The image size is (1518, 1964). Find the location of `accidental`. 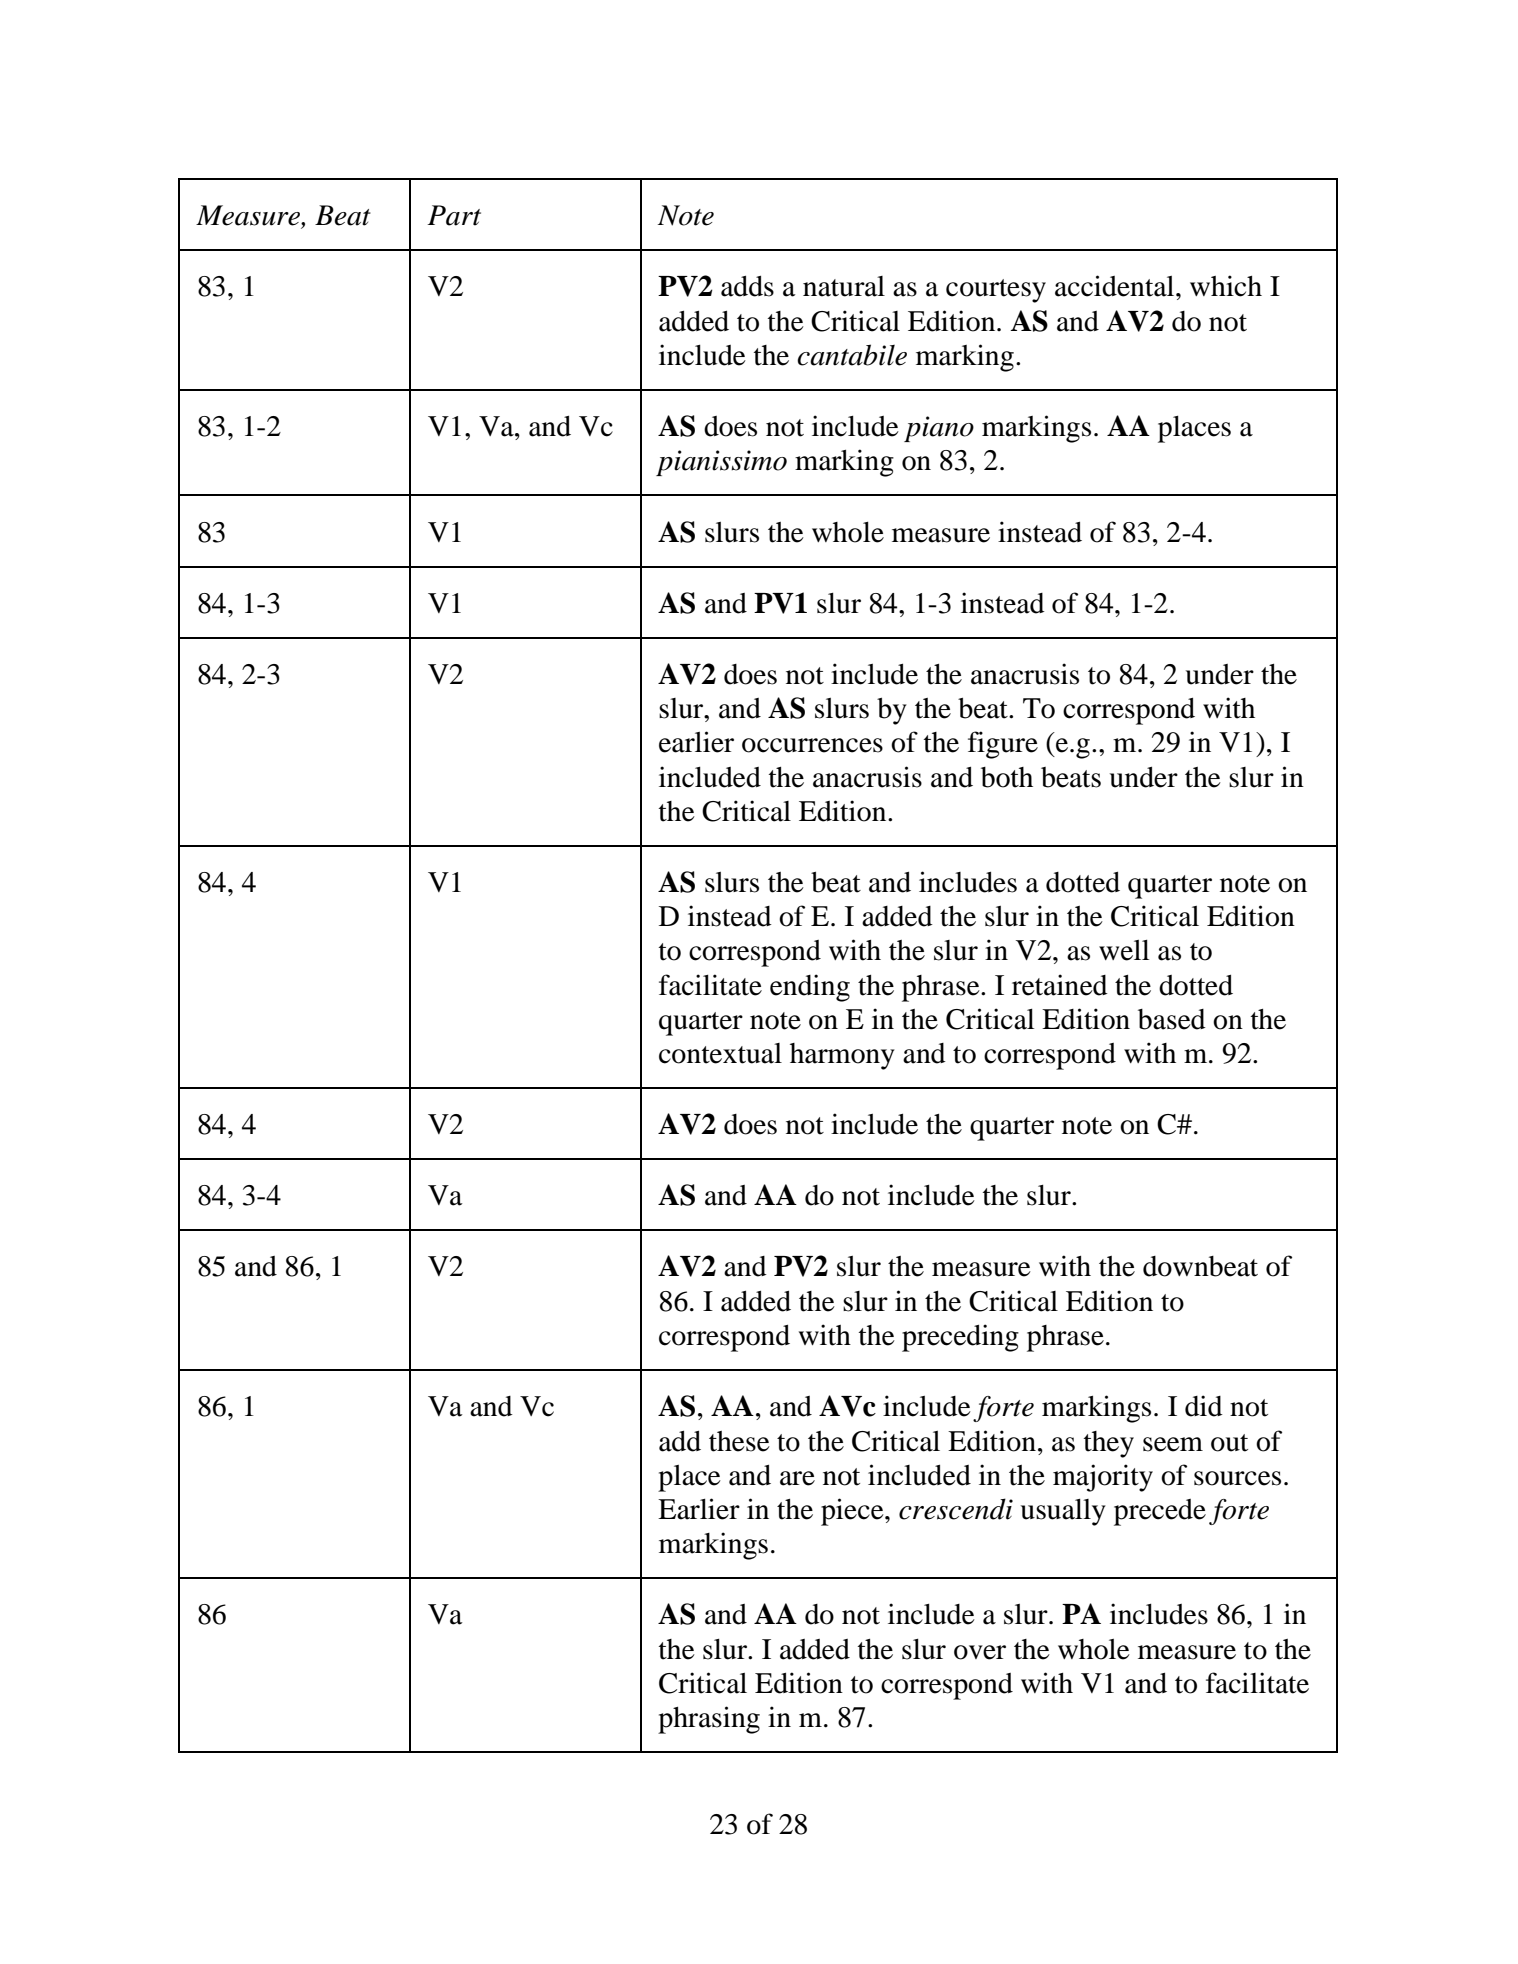

accidental is located at coordinates (1116, 286).
